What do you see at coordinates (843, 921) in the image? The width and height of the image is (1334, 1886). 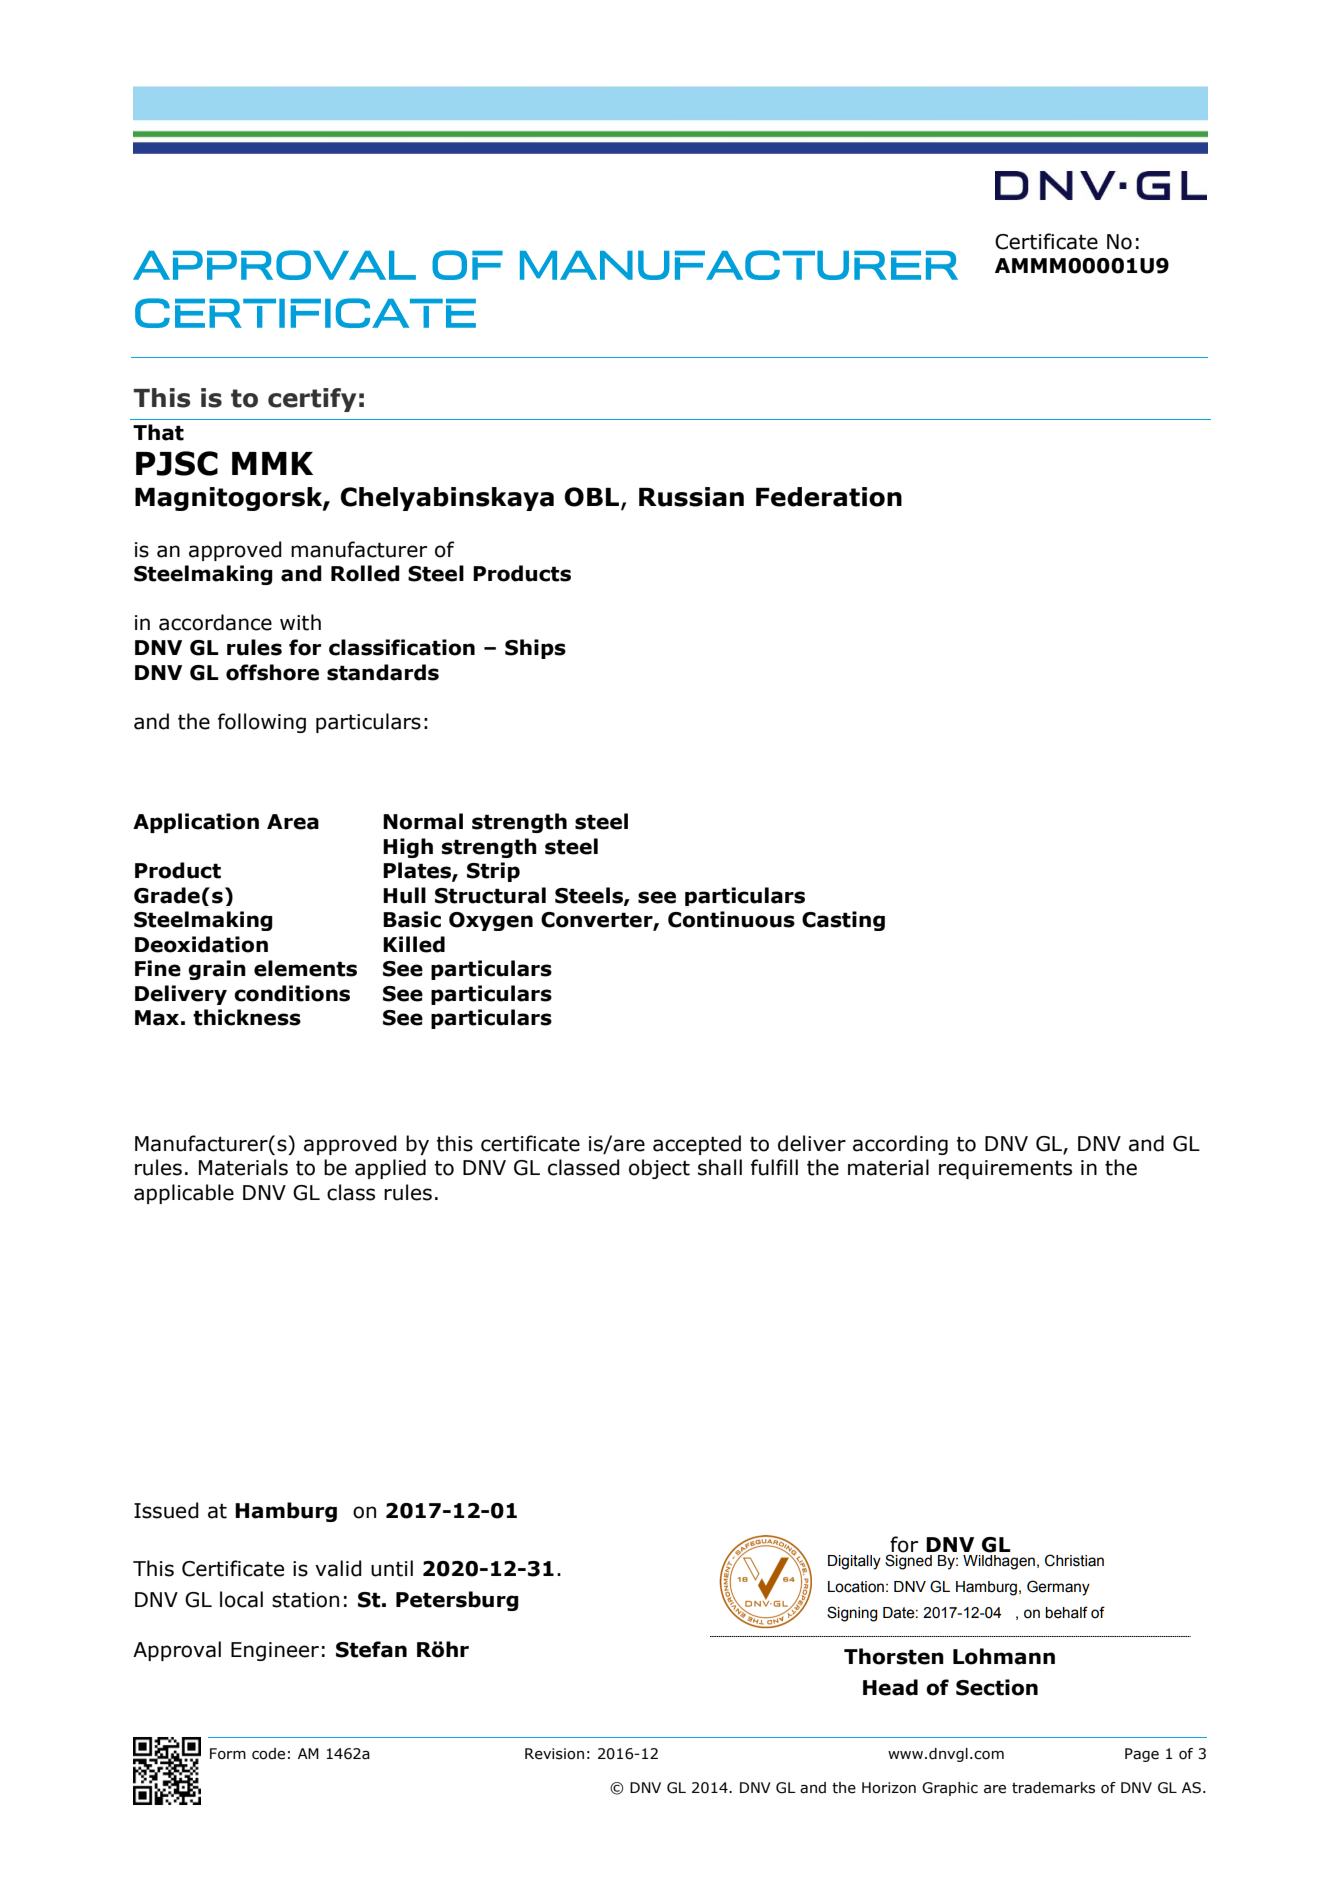 I see `Casting` at bounding box center [843, 921].
